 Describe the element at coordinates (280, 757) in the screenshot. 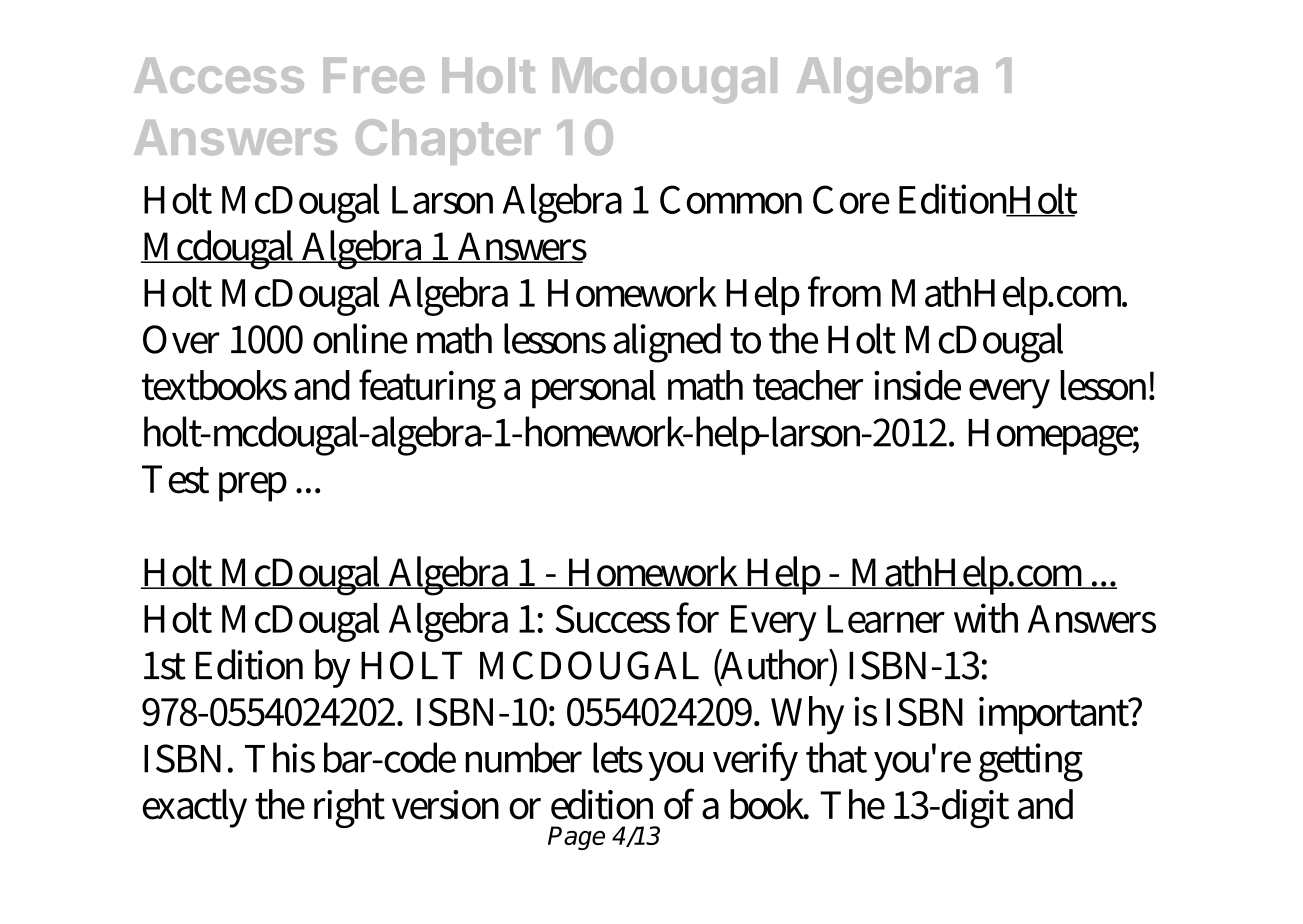

I see `This` at that location.
